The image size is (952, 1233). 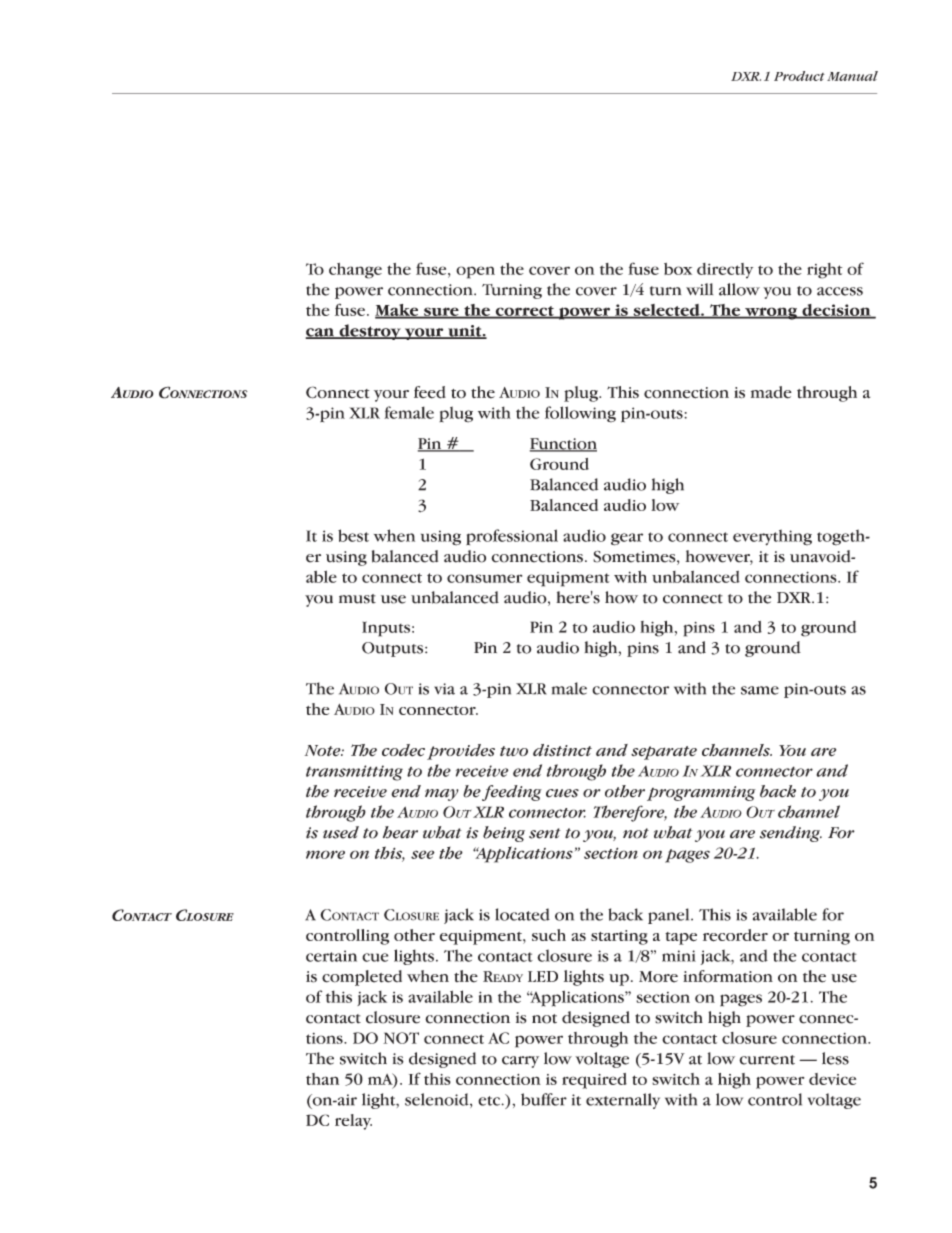 I want to click on hear, so click(x=400, y=832).
